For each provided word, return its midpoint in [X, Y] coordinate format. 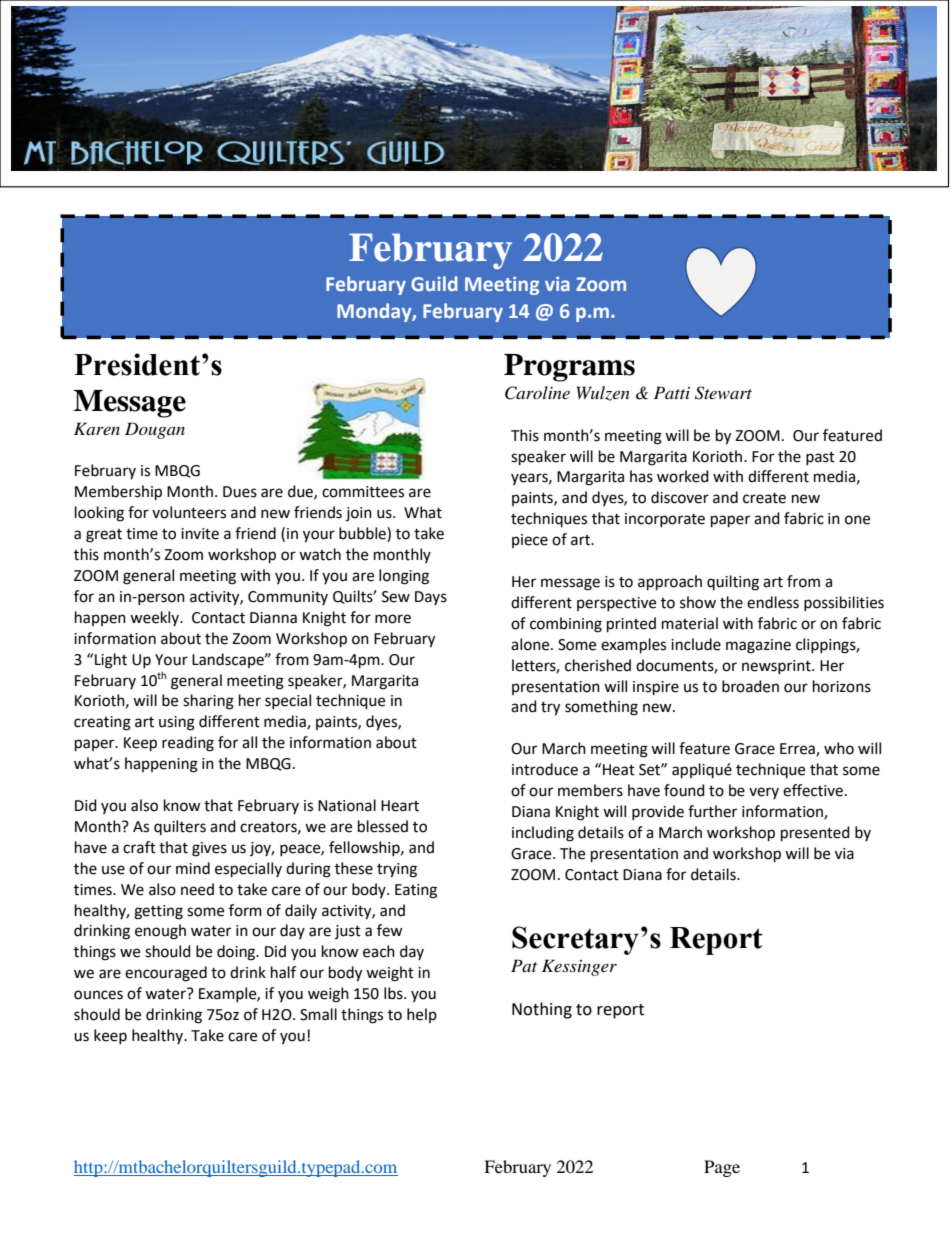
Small [318, 1014]
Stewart [723, 393]
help [422, 1015]
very [764, 793]
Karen [97, 428]
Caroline [537, 393]
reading [188, 744]
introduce [545, 769]
